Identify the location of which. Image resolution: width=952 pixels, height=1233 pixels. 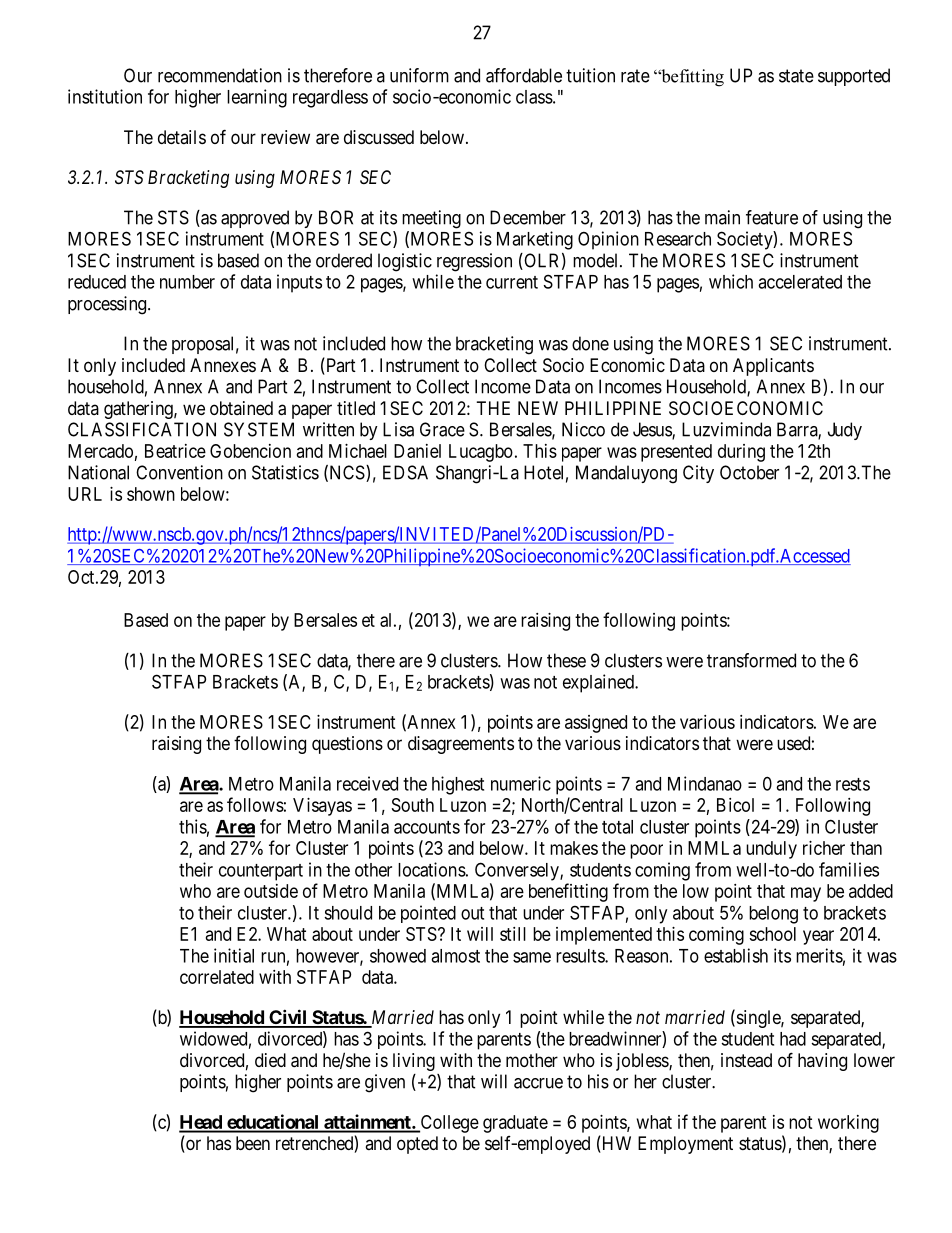
(731, 281).
